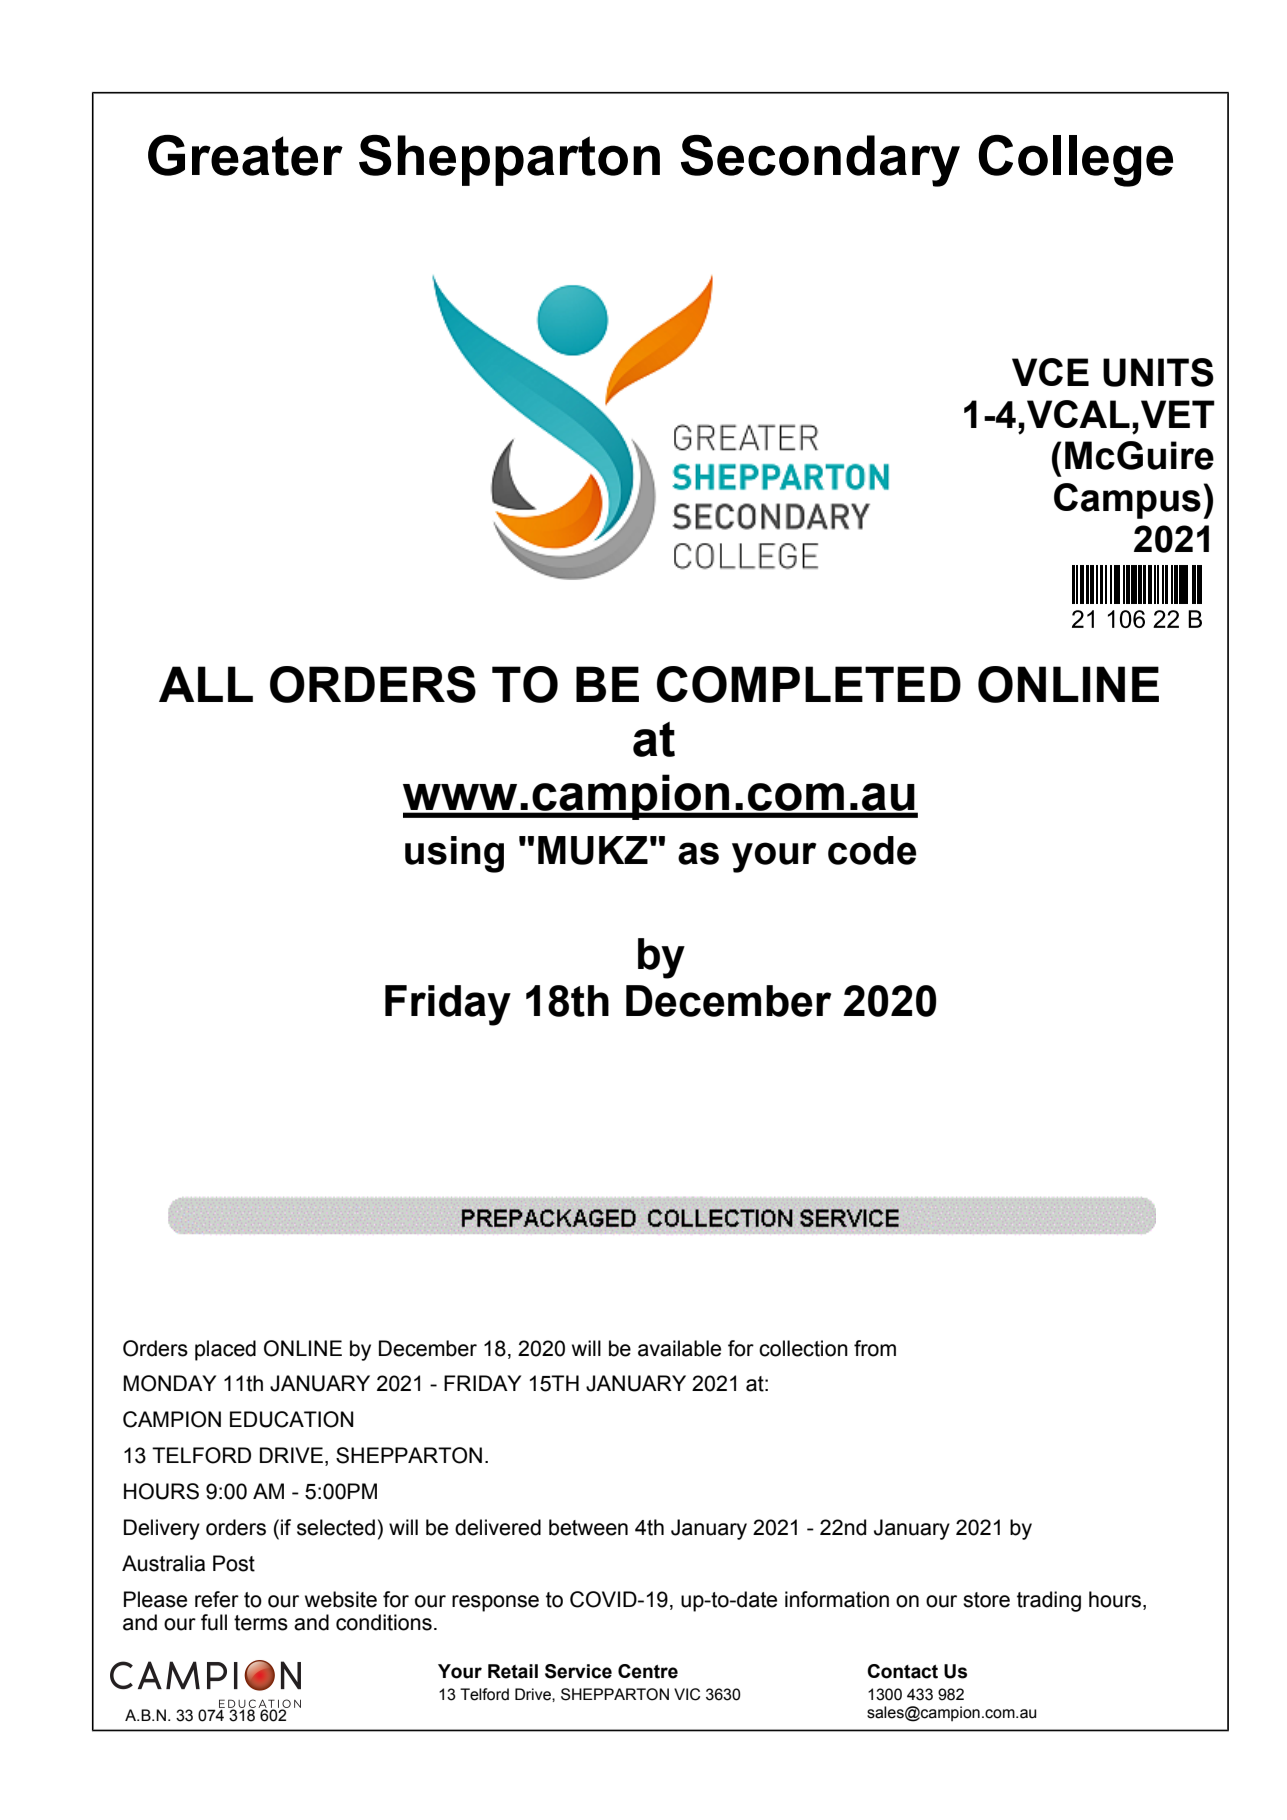  I want to click on using, so click(454, 854).
